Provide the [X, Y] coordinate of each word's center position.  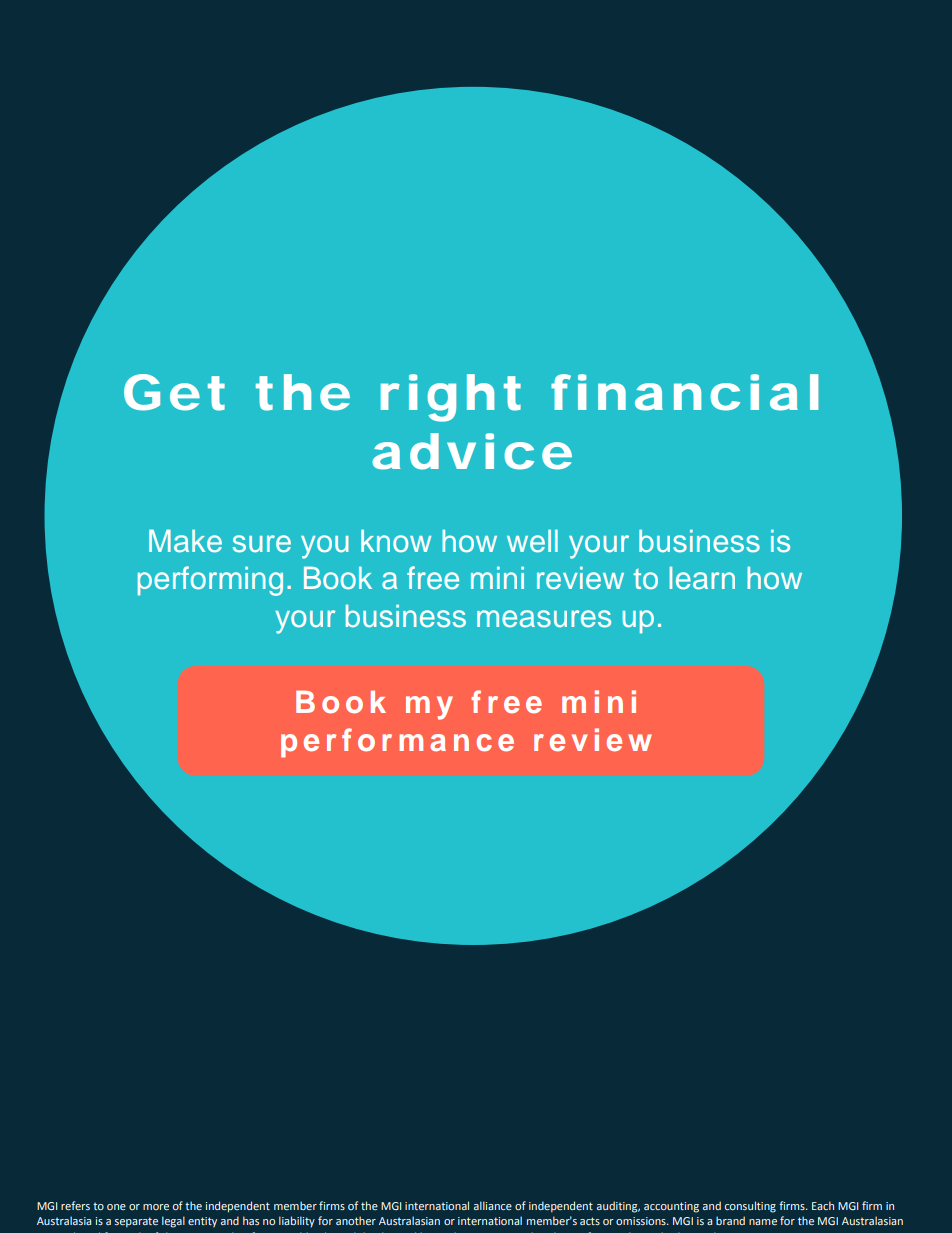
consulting [750, 1207]
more [156, 1207]
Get [174, 392]
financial [684, 392]
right [451, 398]
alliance [493, 1205]
